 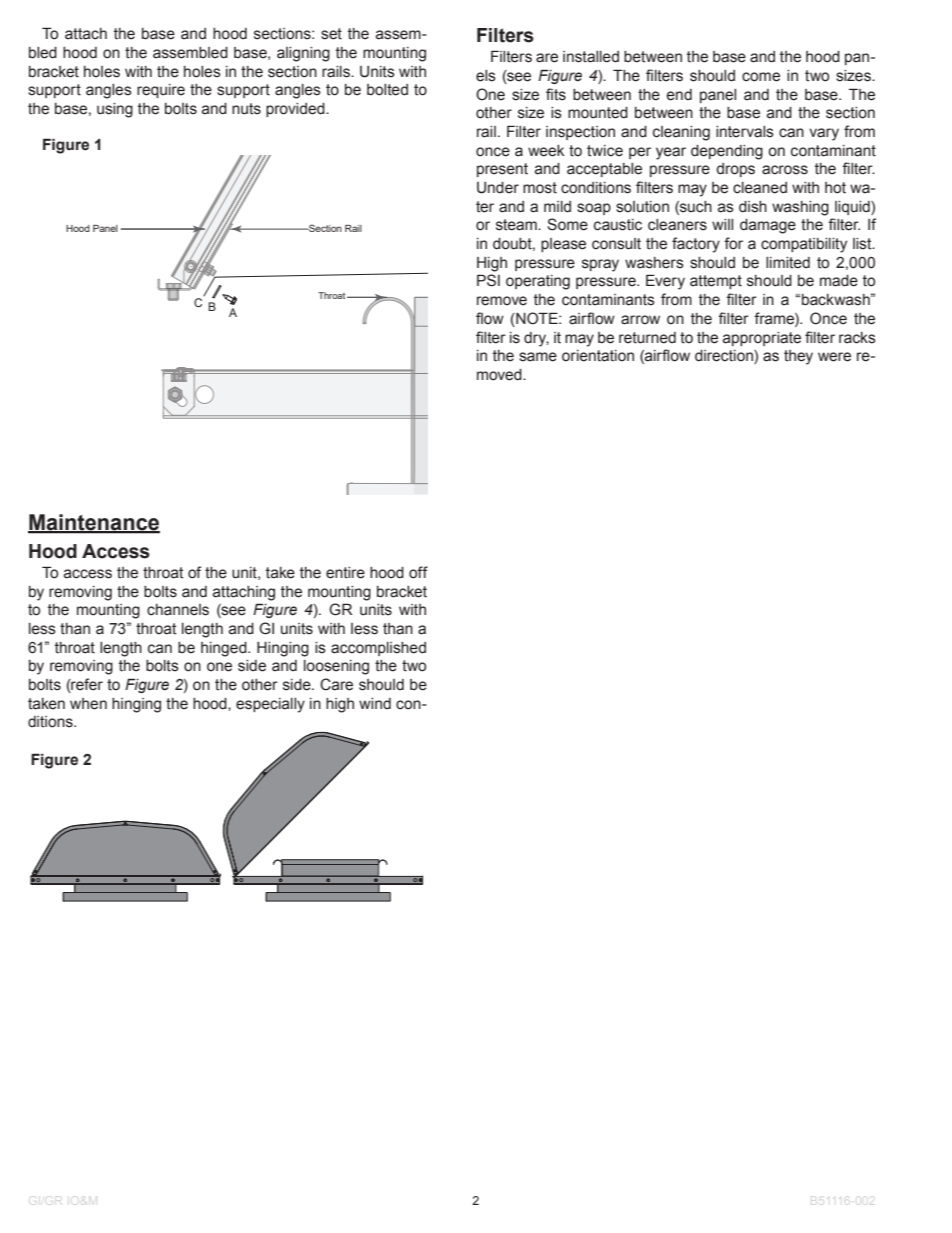 What do you see at coordinates (788, 263) in the screenshot?
I see `limited` at bounding box center [788, 263].
